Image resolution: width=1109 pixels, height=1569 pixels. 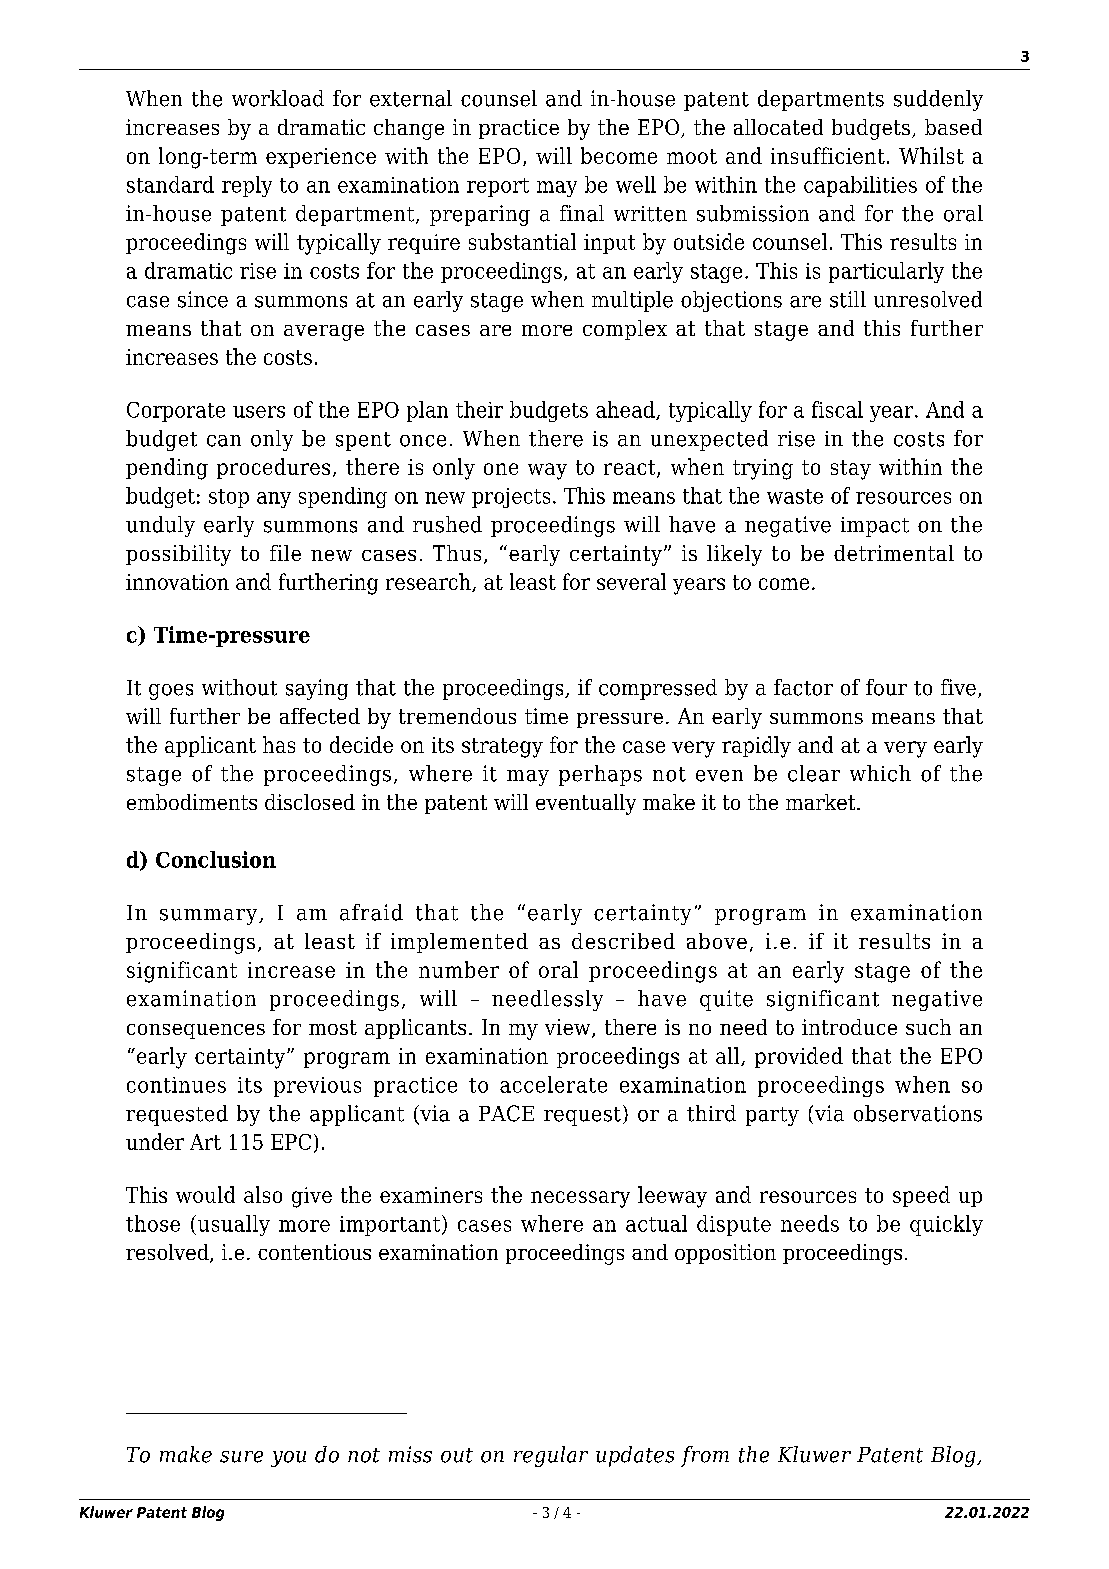 What do you see at coordinates (551, 1456) in the screenshot?
I see `regular` at bounding box center [551, 1456].
